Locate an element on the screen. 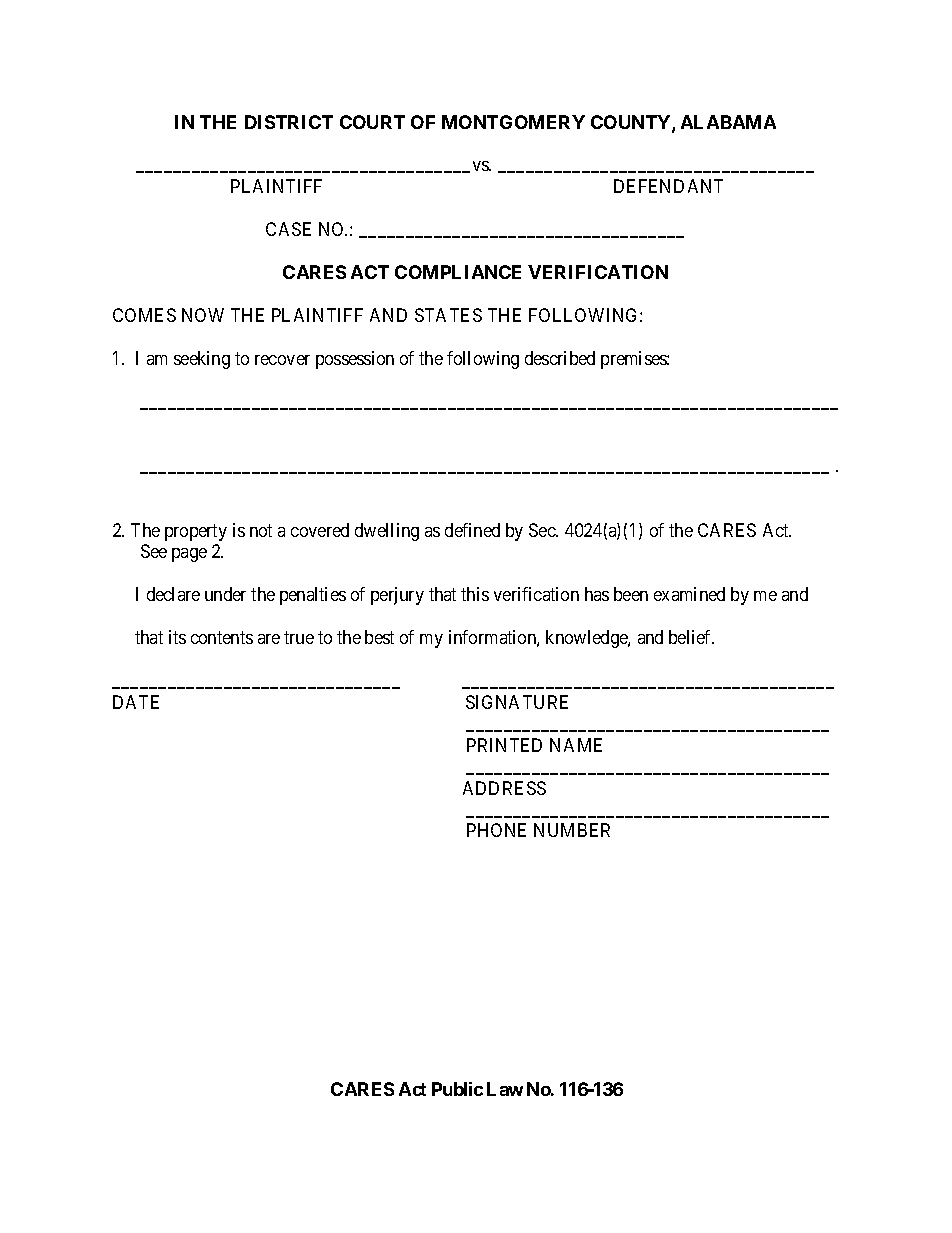 The image size is (952, 1233). defined is located at coordinates (472, 530).
